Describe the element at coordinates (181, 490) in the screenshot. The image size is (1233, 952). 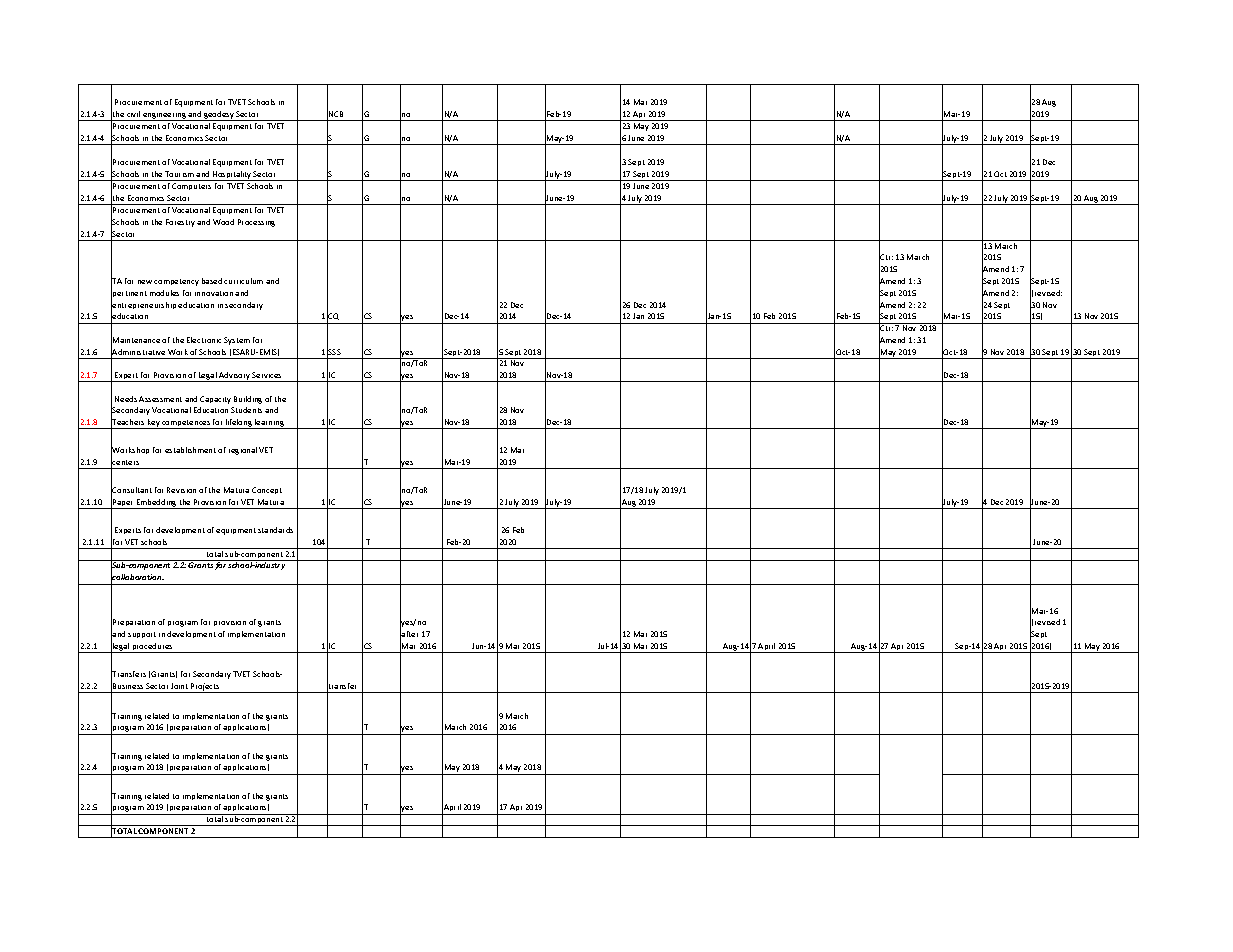
I see `Revision` at that location.
